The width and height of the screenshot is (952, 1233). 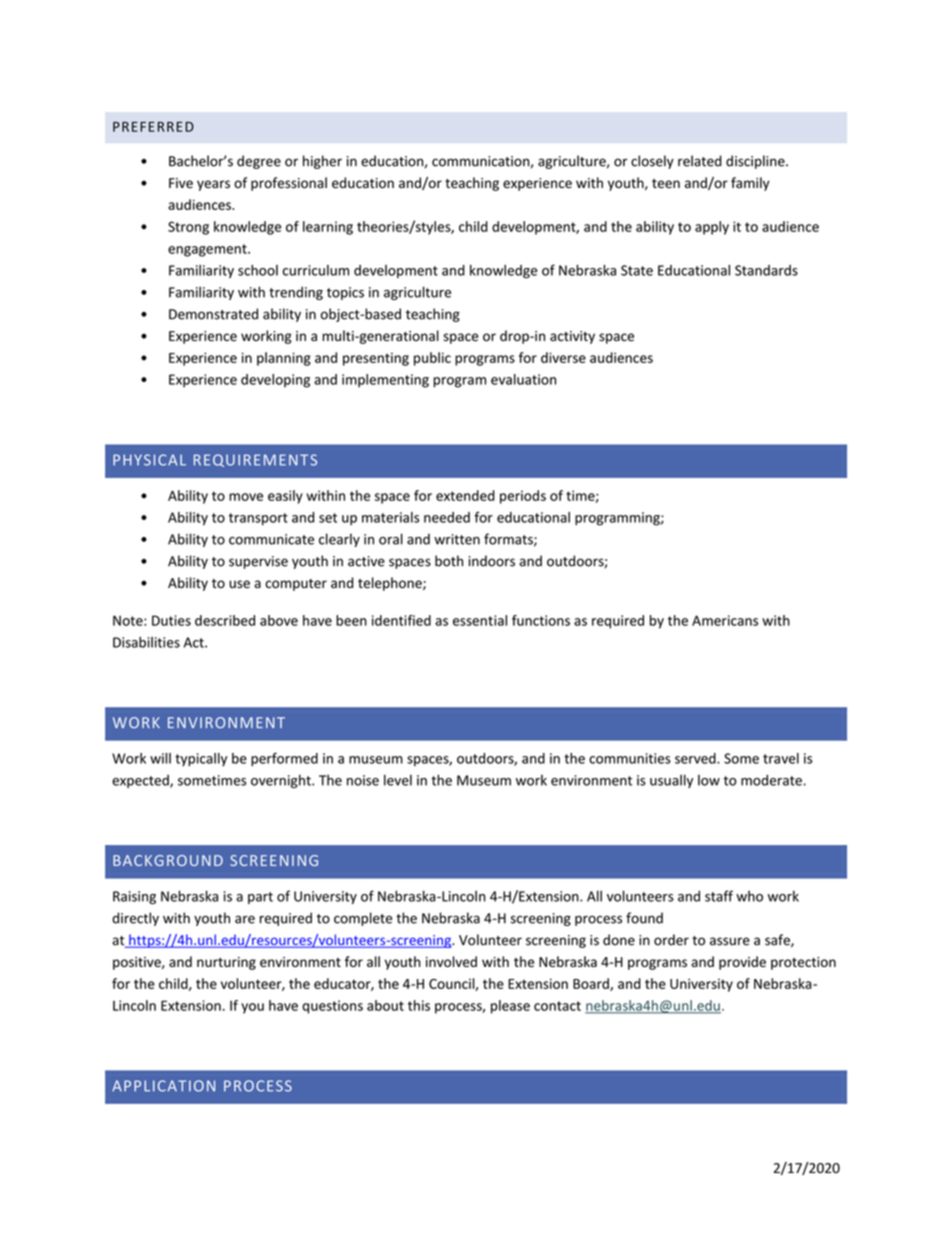 What do you see at coordinates (213, 185) in the screenshot?
I see `years` at bounding box center [213, 185].
